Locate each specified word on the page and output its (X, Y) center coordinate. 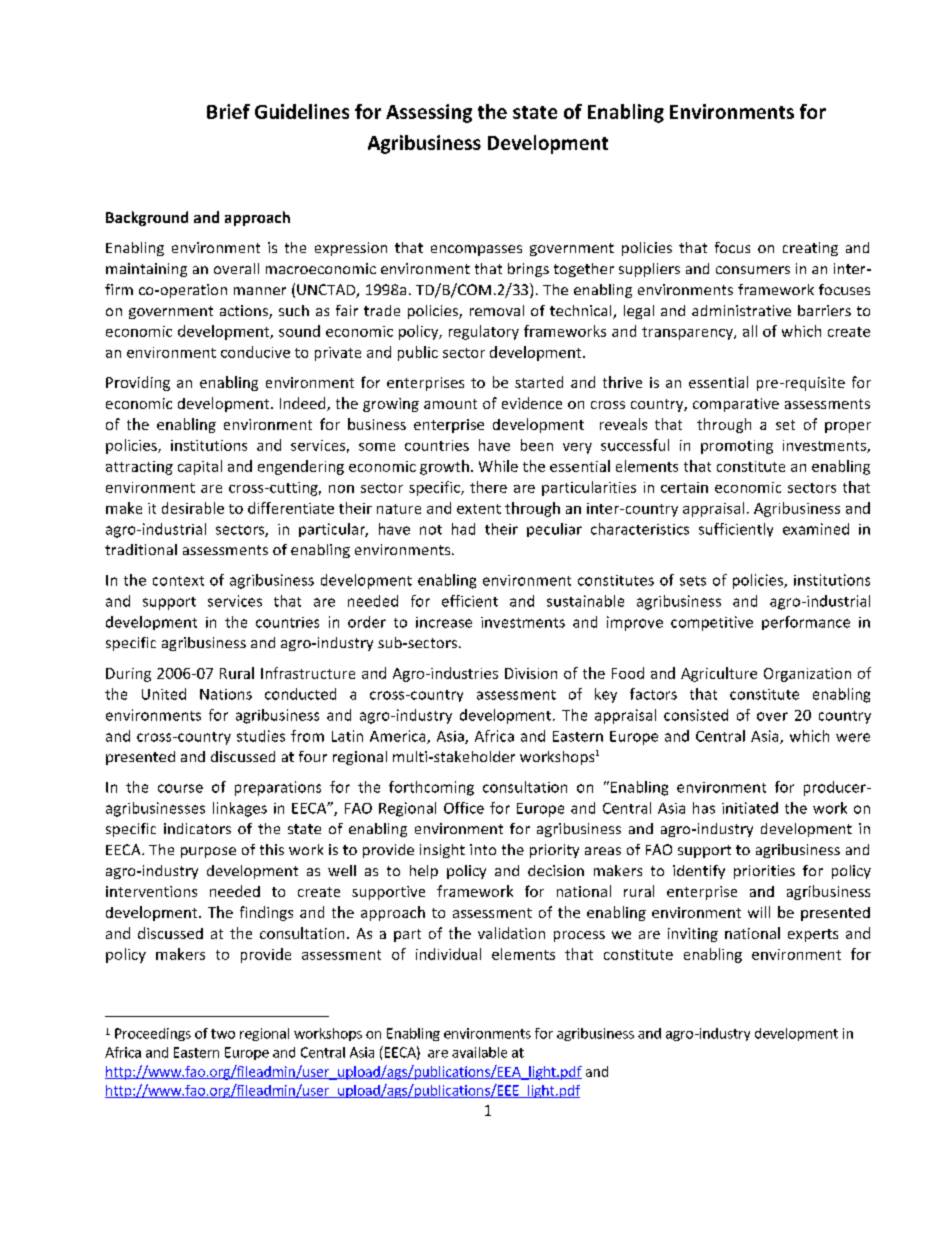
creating (810, 249)
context (178, 581)
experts (813, 935)
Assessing (429, 113)
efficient (470, 601)
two (223, 1034)
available (479, 1052)
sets (693, 581)
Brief (228, 111)
